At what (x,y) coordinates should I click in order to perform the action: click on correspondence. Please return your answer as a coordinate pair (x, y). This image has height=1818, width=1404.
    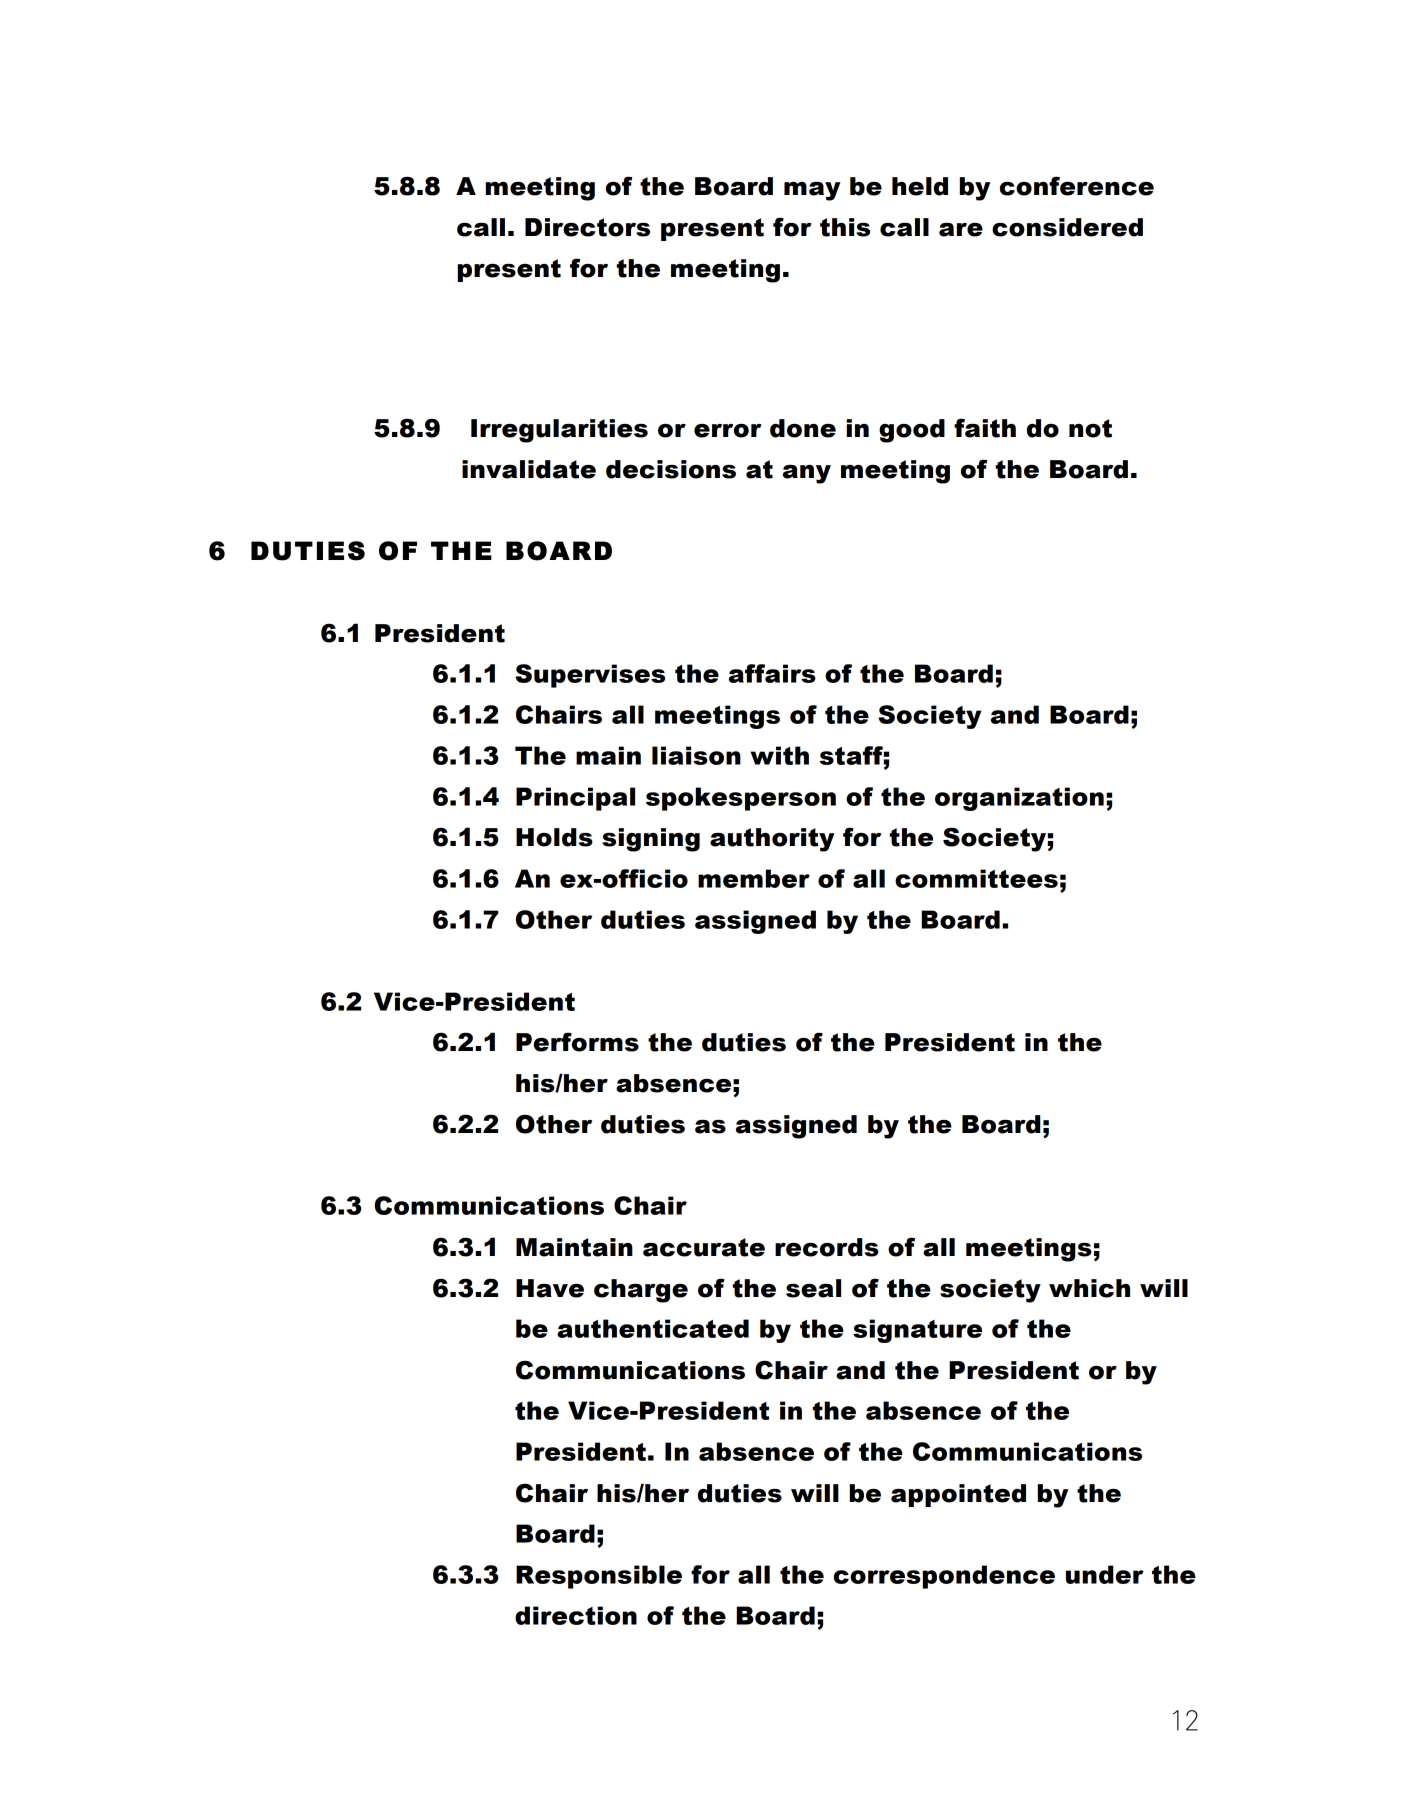
    Looking at the image, I should click on (944, 1577).
